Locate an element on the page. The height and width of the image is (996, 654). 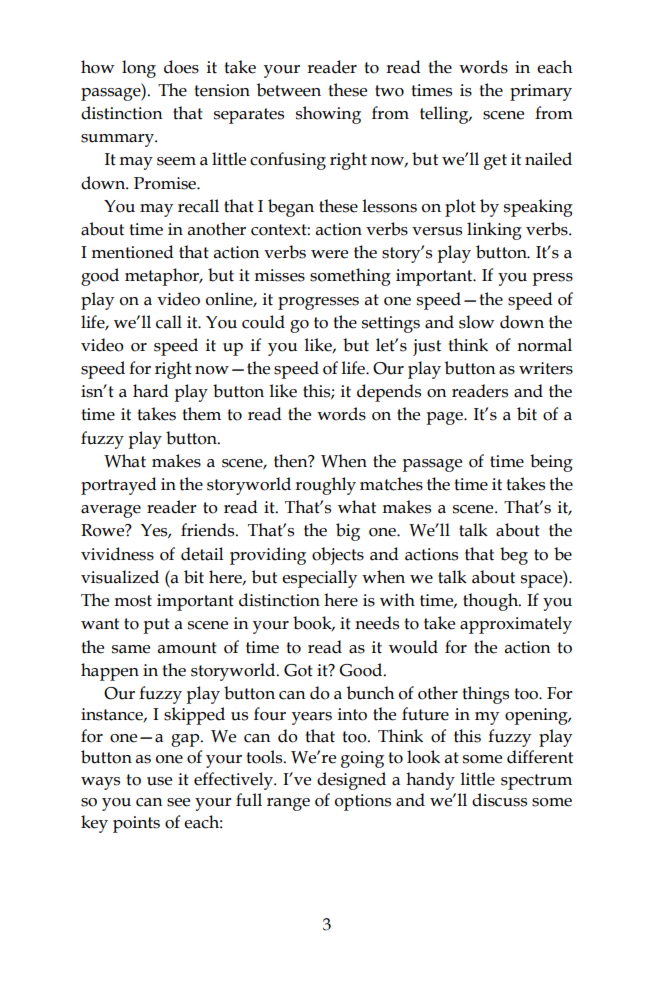
primary is located at coordinates (541, 92).
